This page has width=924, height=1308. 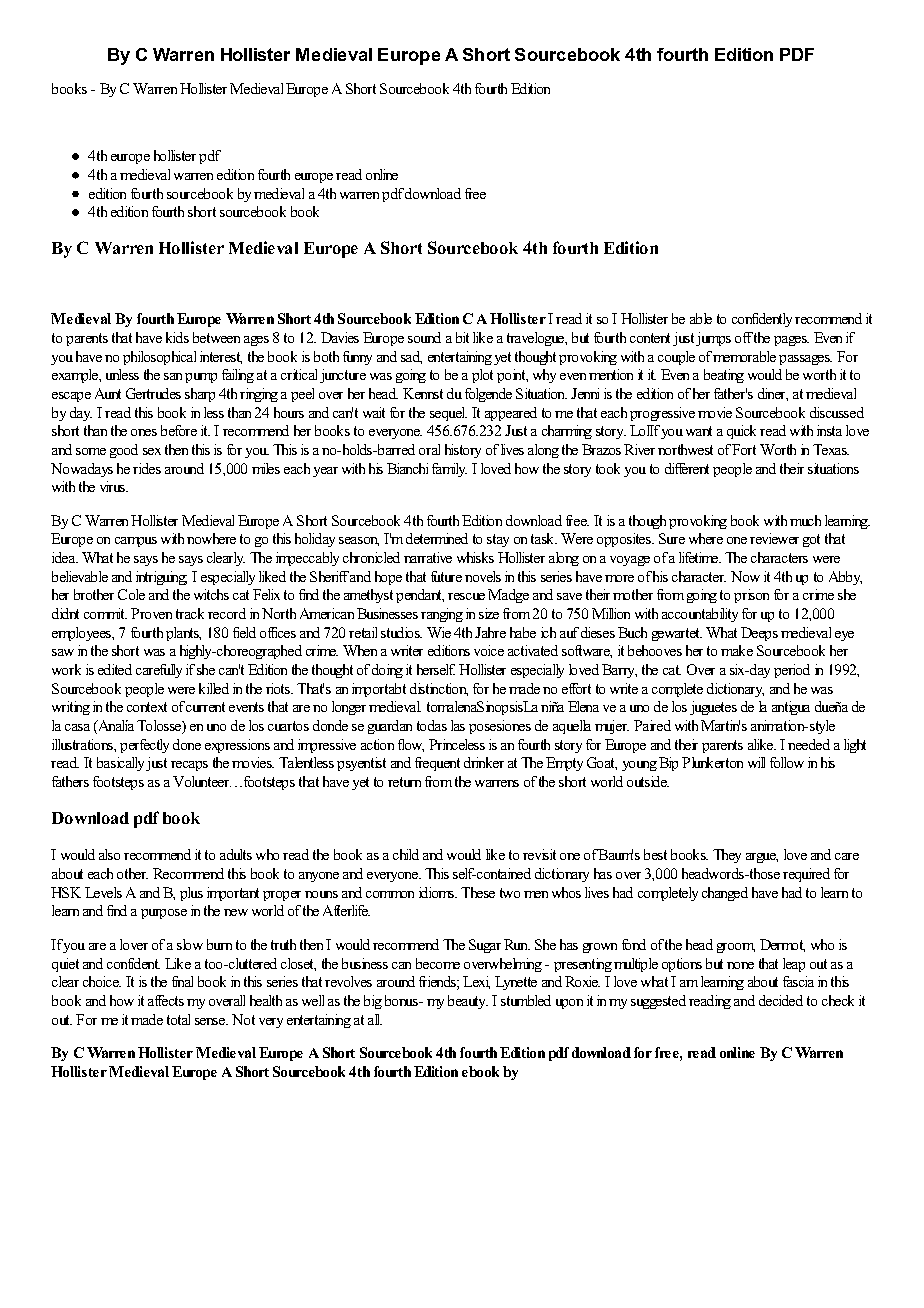 I want to click on stay, so click(x=498, y=540).
